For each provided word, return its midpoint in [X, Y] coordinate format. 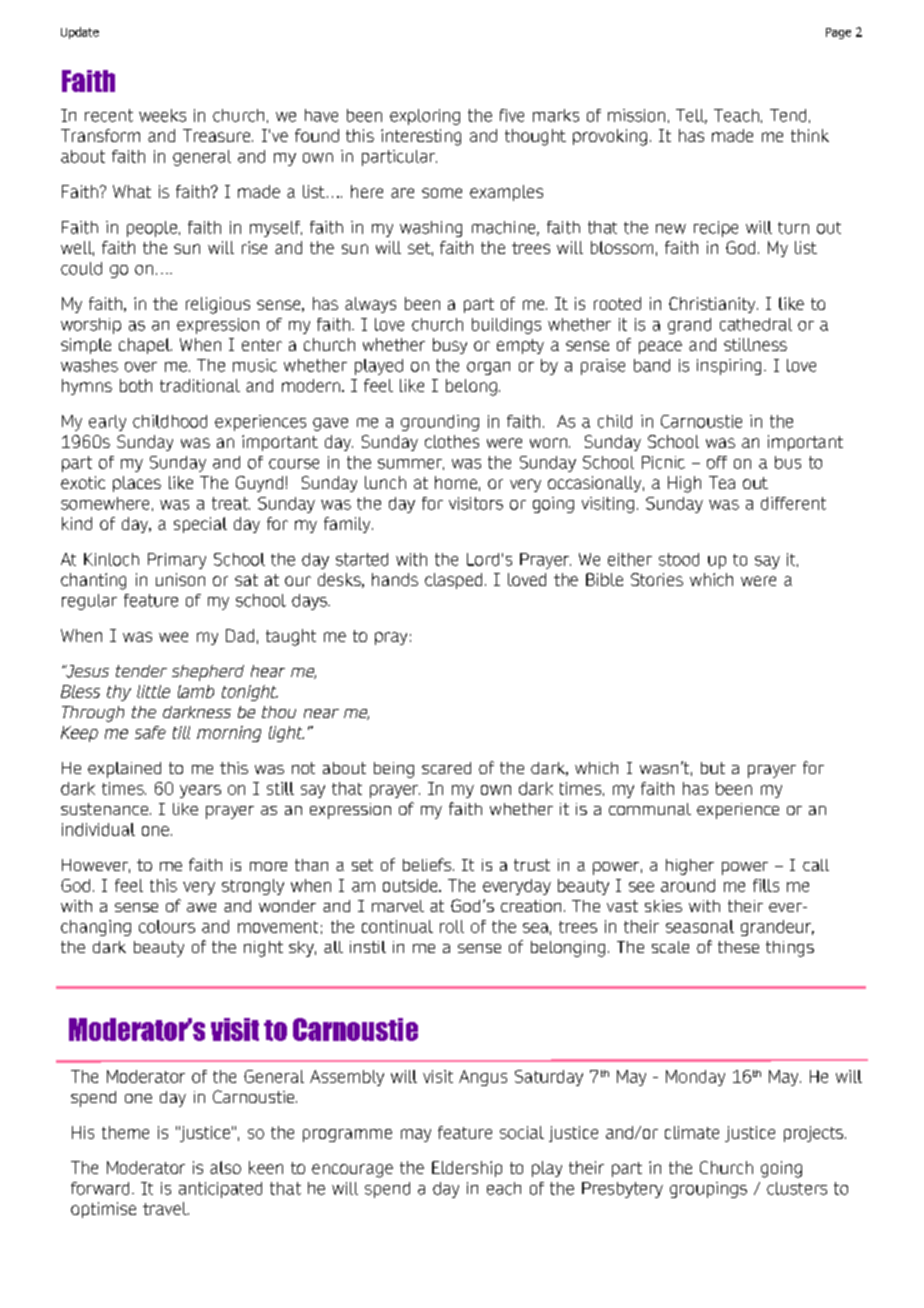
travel [166, 1208]
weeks [162, 115]
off [717, 462]
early [107, 423]
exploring [425, 117]
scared [446, 768]
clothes [452, 441]
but [713, 768]
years [200, 791]
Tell [691, 116]
